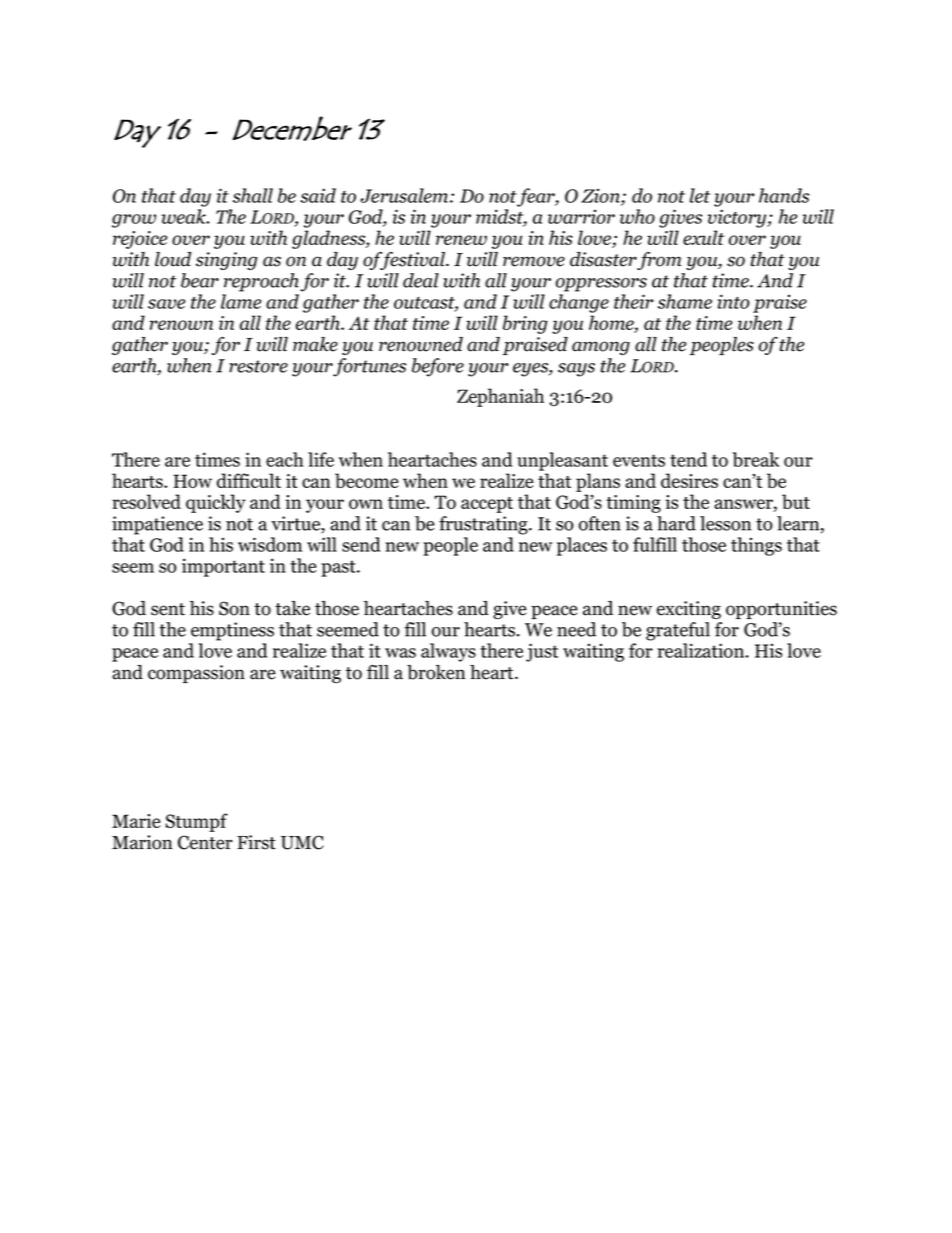  I want to click on Center, so click(205, 842).
